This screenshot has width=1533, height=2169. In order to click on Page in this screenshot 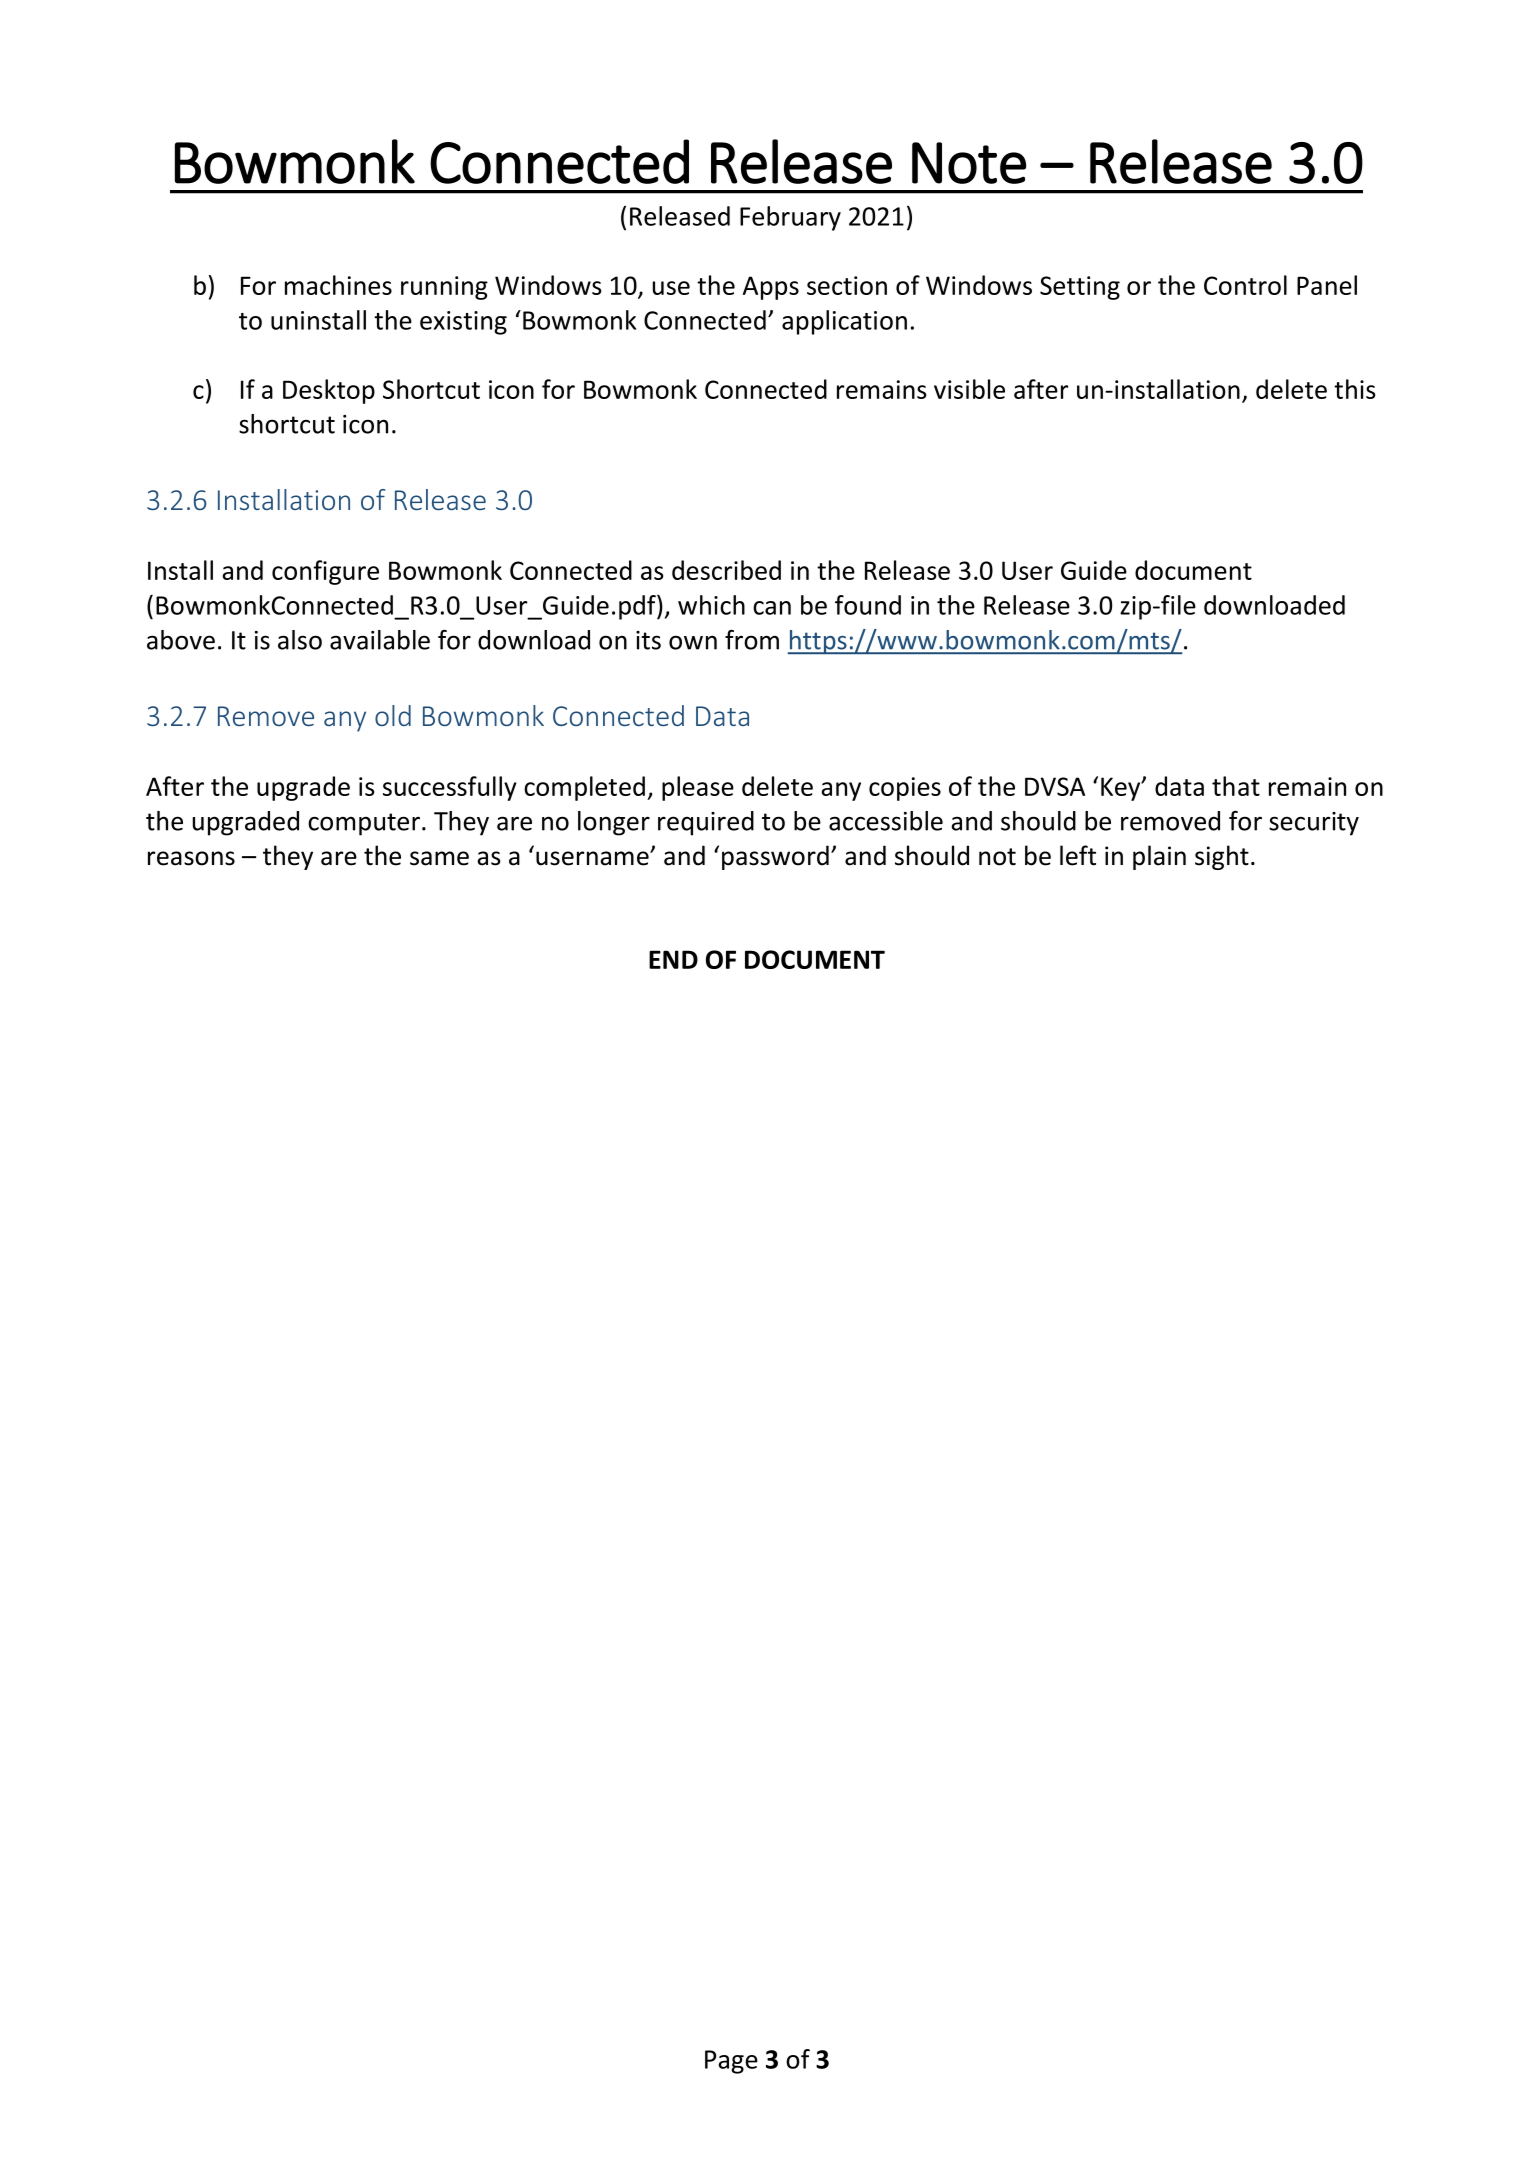, I will do `click(731, 2062)`.
